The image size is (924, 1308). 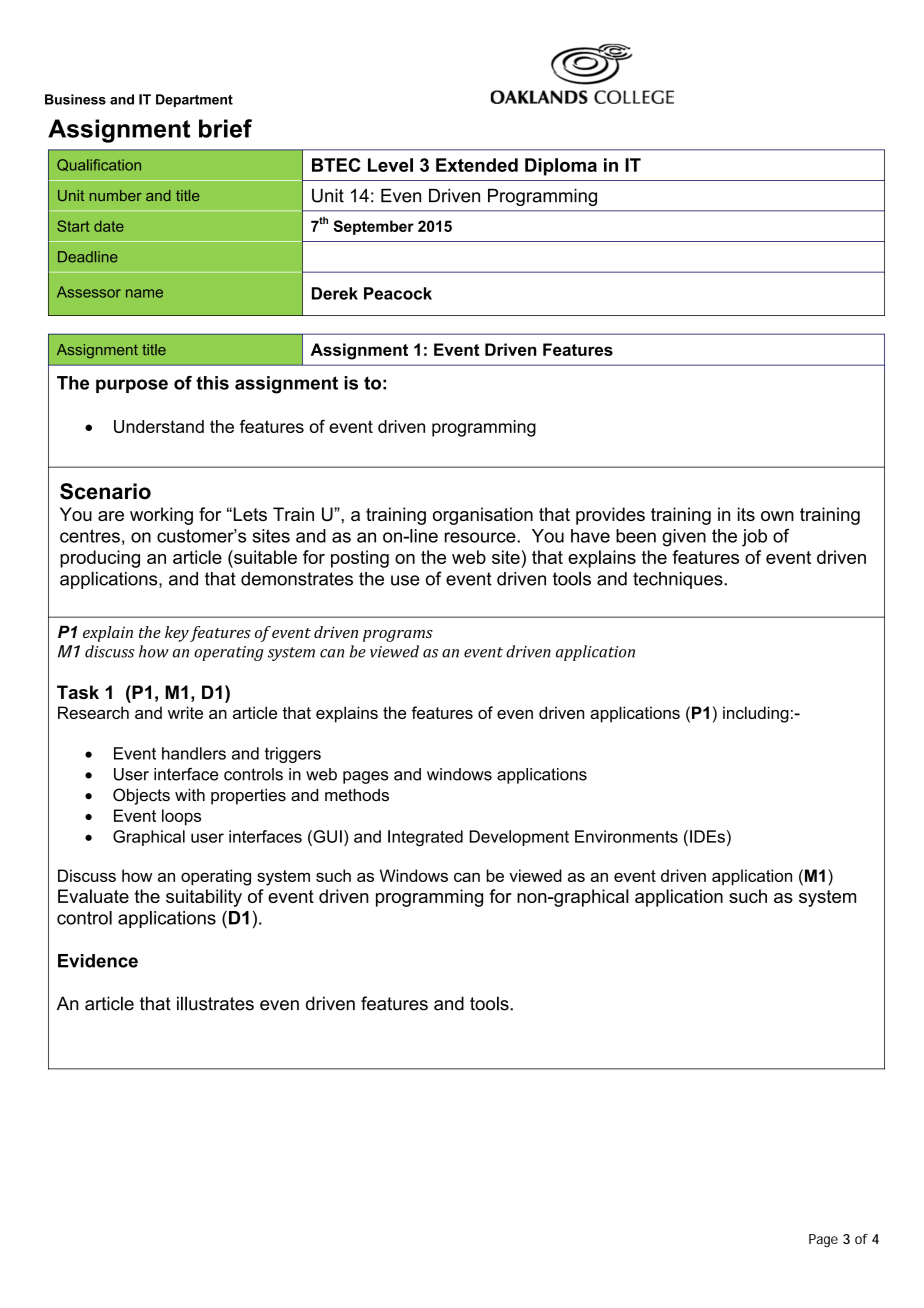 I want to click on organisation, so click(x=483, y=516).
